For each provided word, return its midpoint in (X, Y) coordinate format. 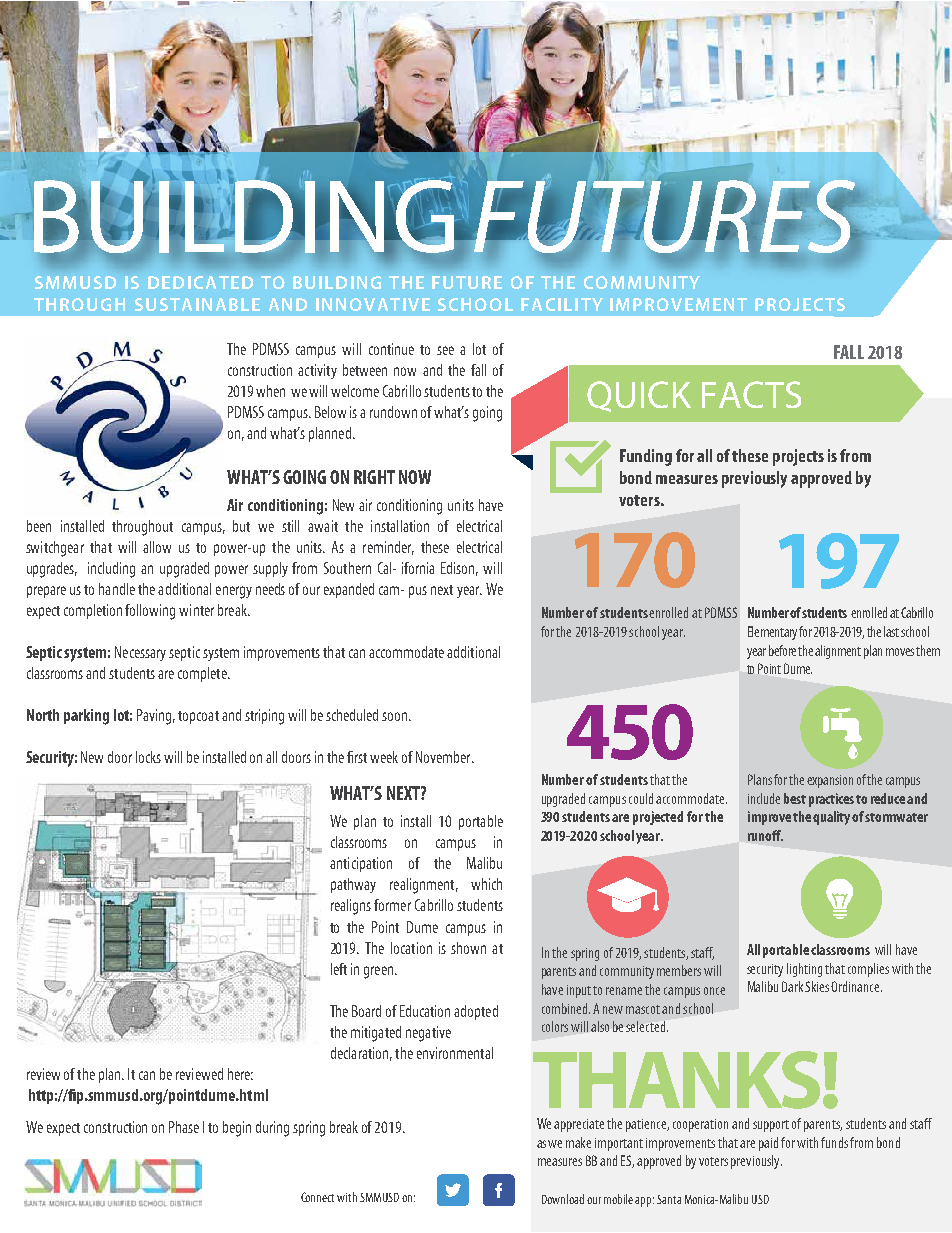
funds (834, 1142)
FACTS (751, 394)
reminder (388, 548)
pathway (353, 885)
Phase (184, 1127)
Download (563, 1199)
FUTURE (467, 282)
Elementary (772, 633)
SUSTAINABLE (197, 304)
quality (831, 818)
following (150, 612)
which (486, 884)
